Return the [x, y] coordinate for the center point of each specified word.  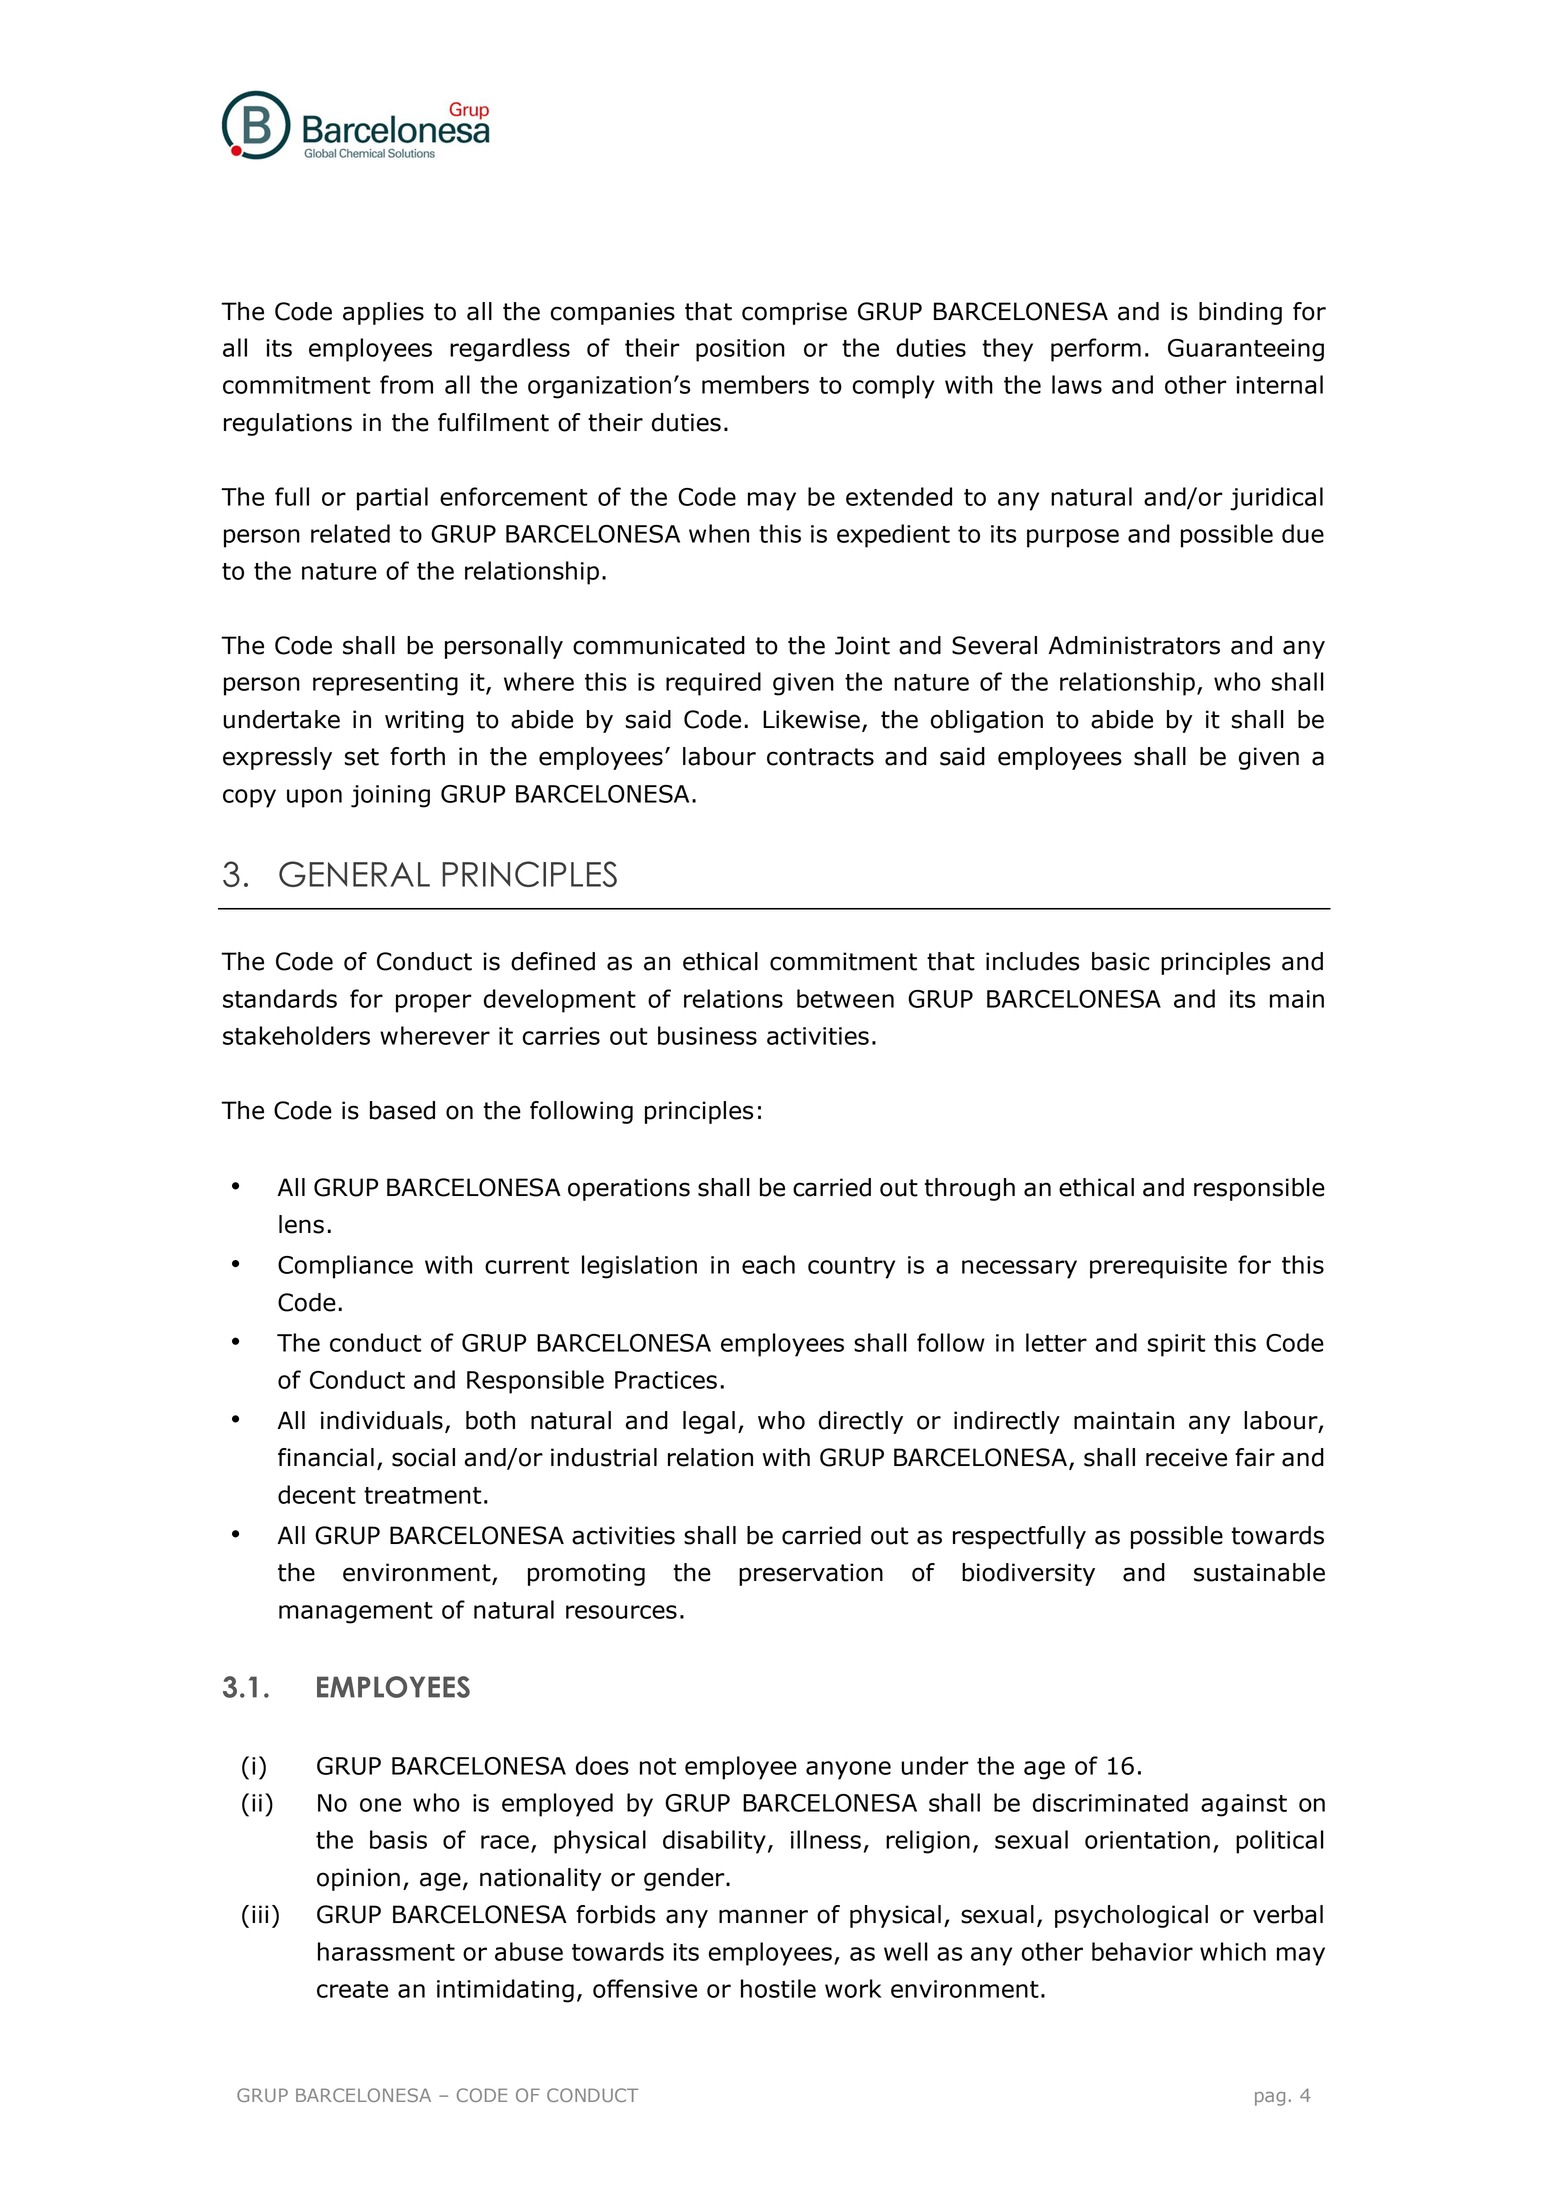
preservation [811, 1574]
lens [301, 1224]
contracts [820, 757]
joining [390, 796]
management [356, 1613]
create [352, 1989]
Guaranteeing [1246, 350]
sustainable [1259, 1572]
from [406, 384]
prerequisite [1158, 1267]
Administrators [1134, 645]
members [755, 384]
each [768, 1264]
